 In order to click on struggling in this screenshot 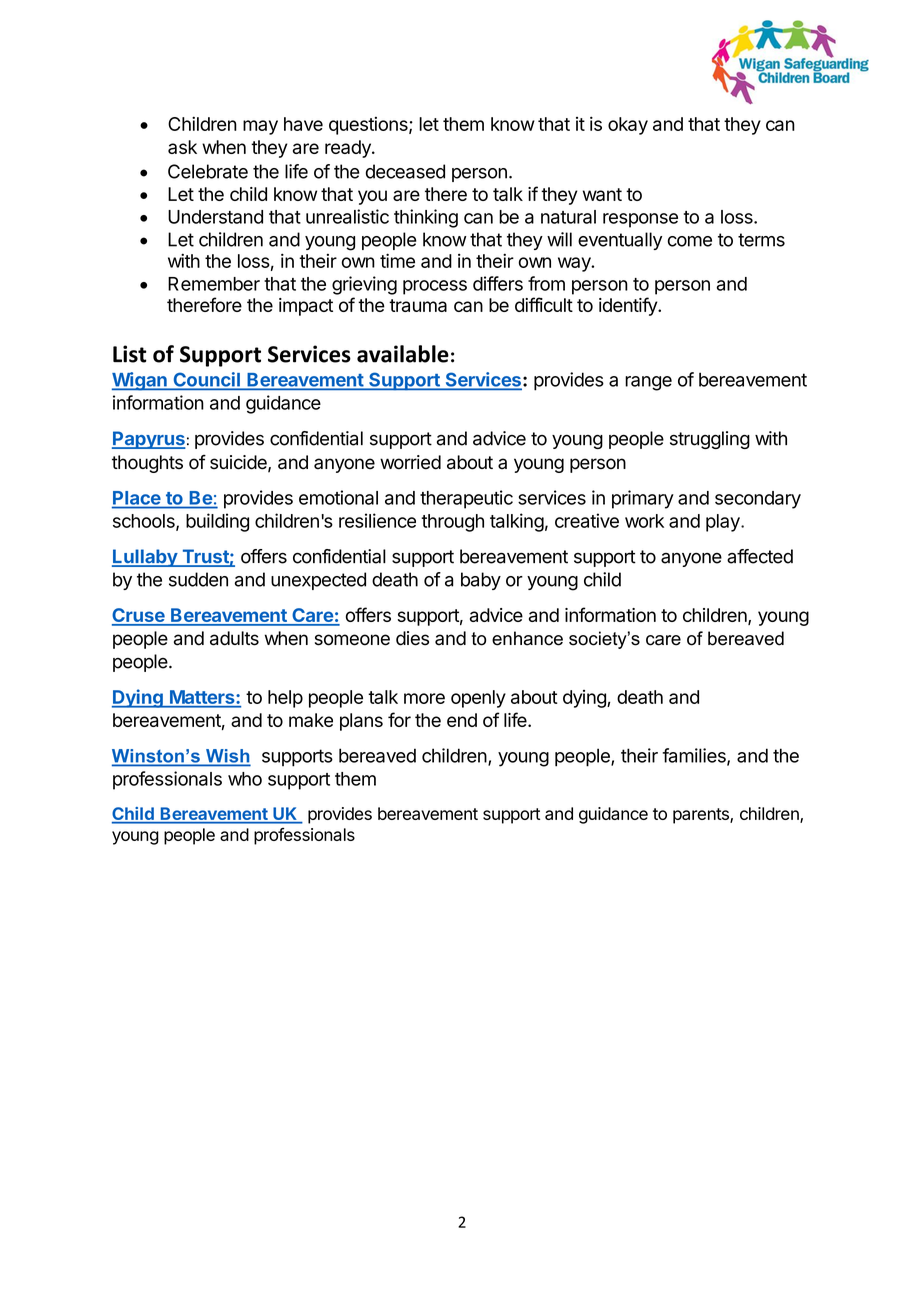, I will do `click(710, 440)`.
